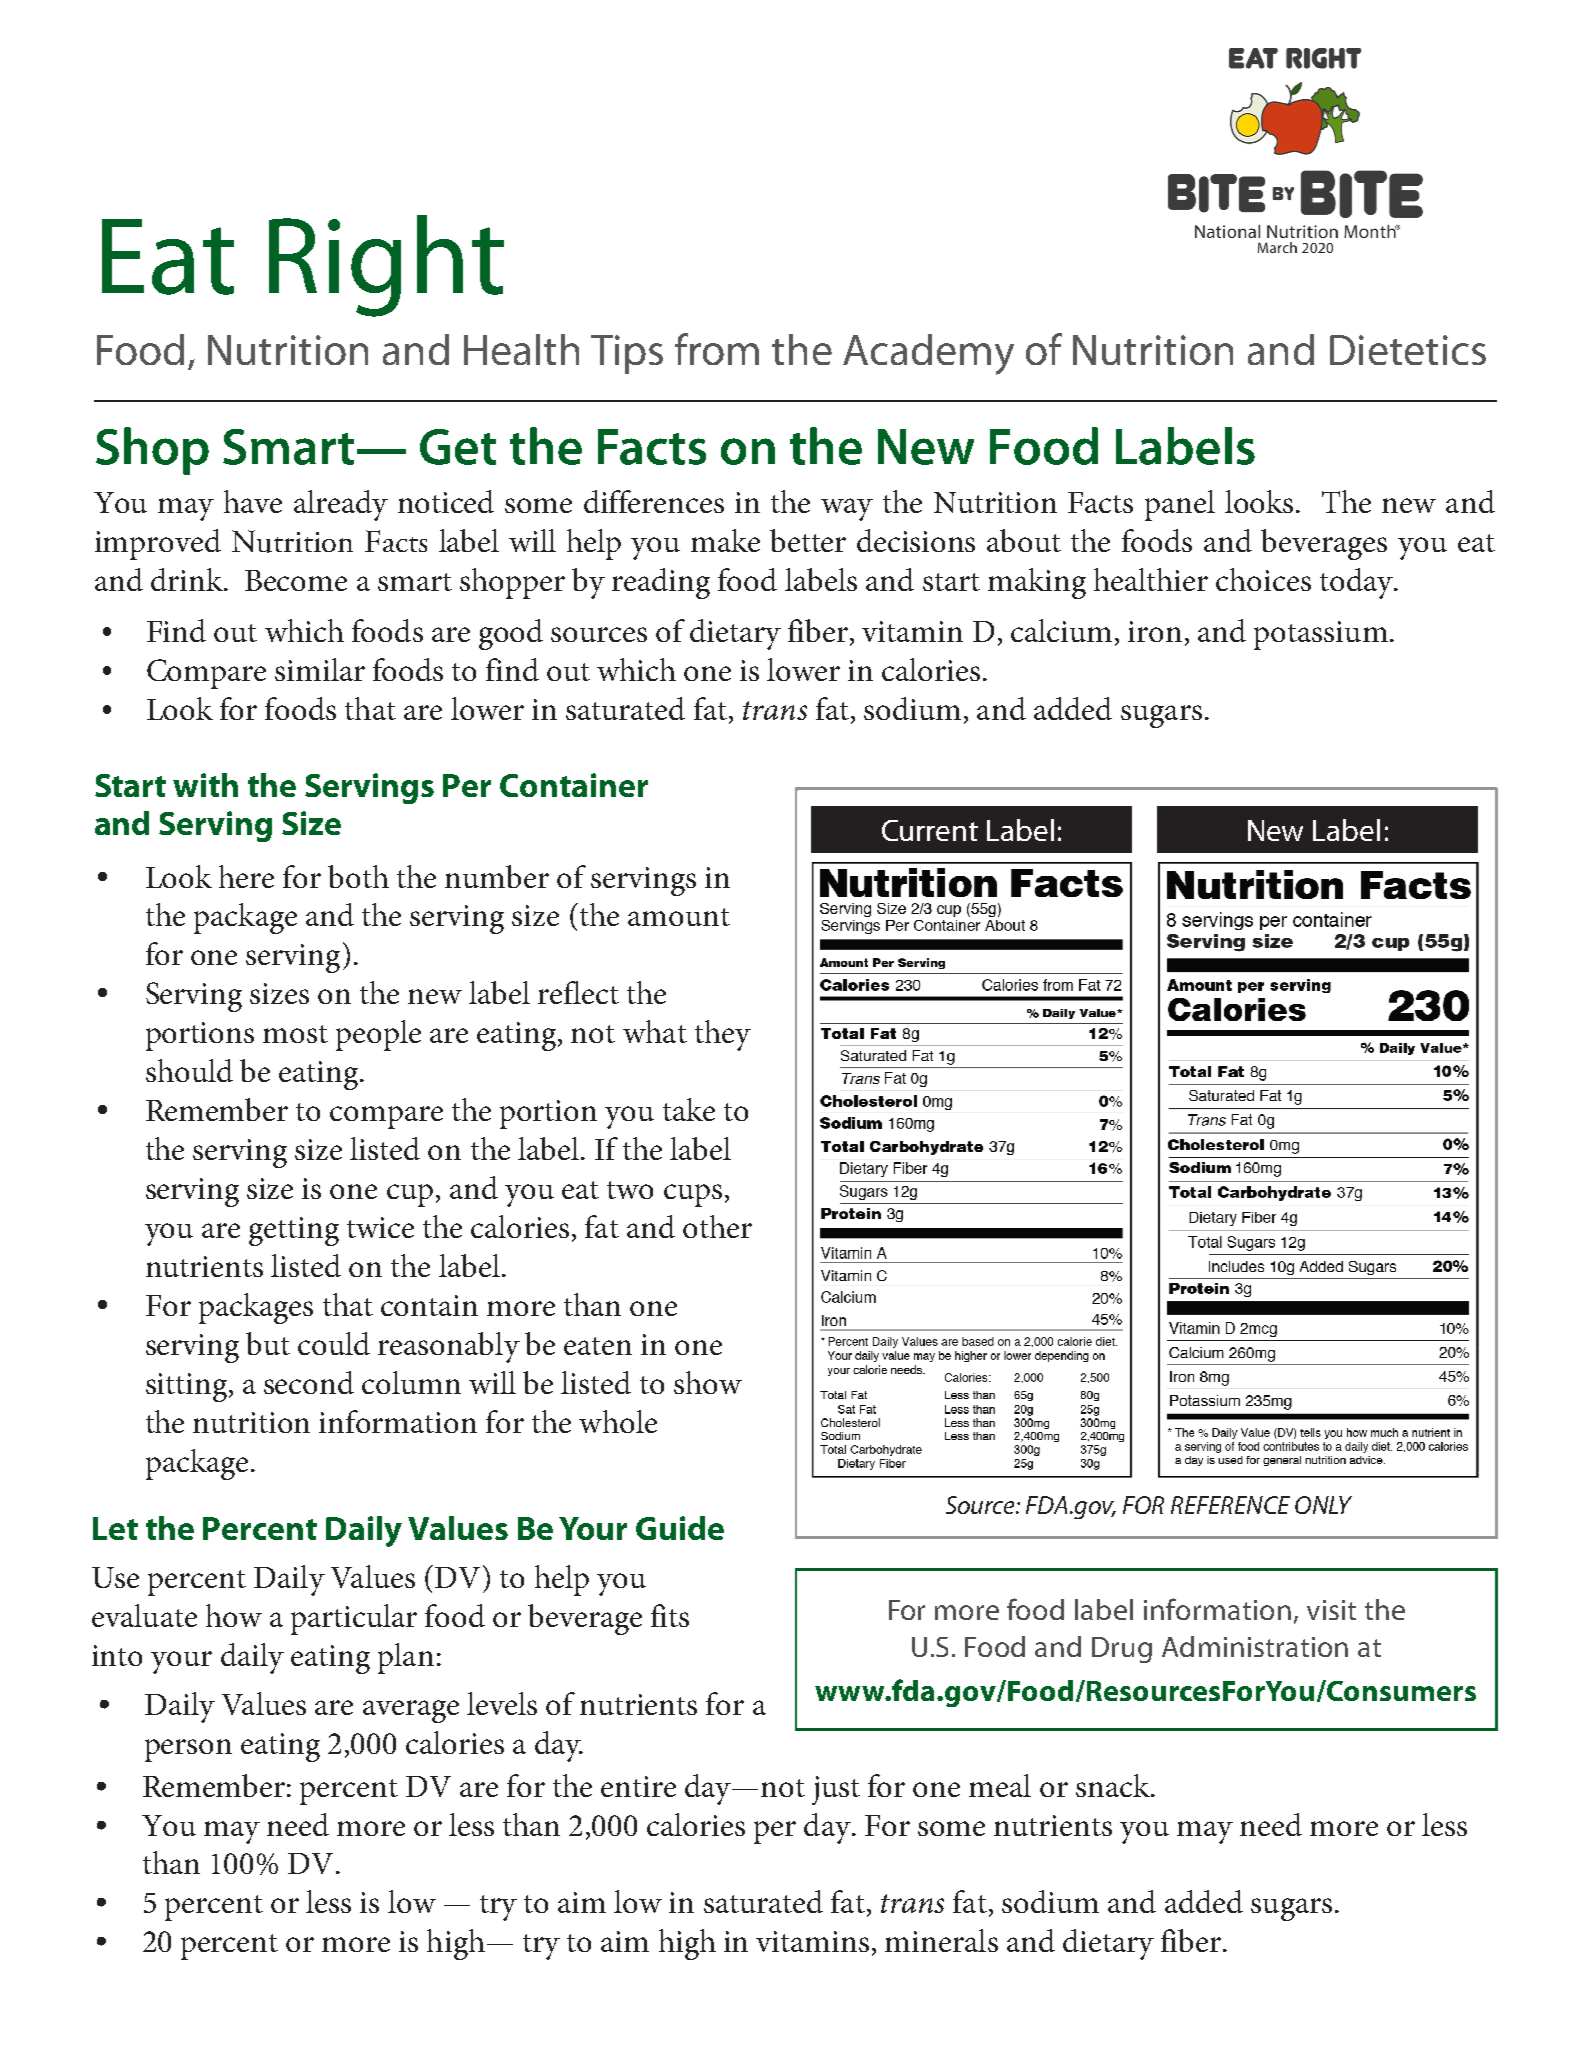  What do you see at coordinates (930, 830) in the screenshot?
I see `Current` at bounding box center [930, 830].
